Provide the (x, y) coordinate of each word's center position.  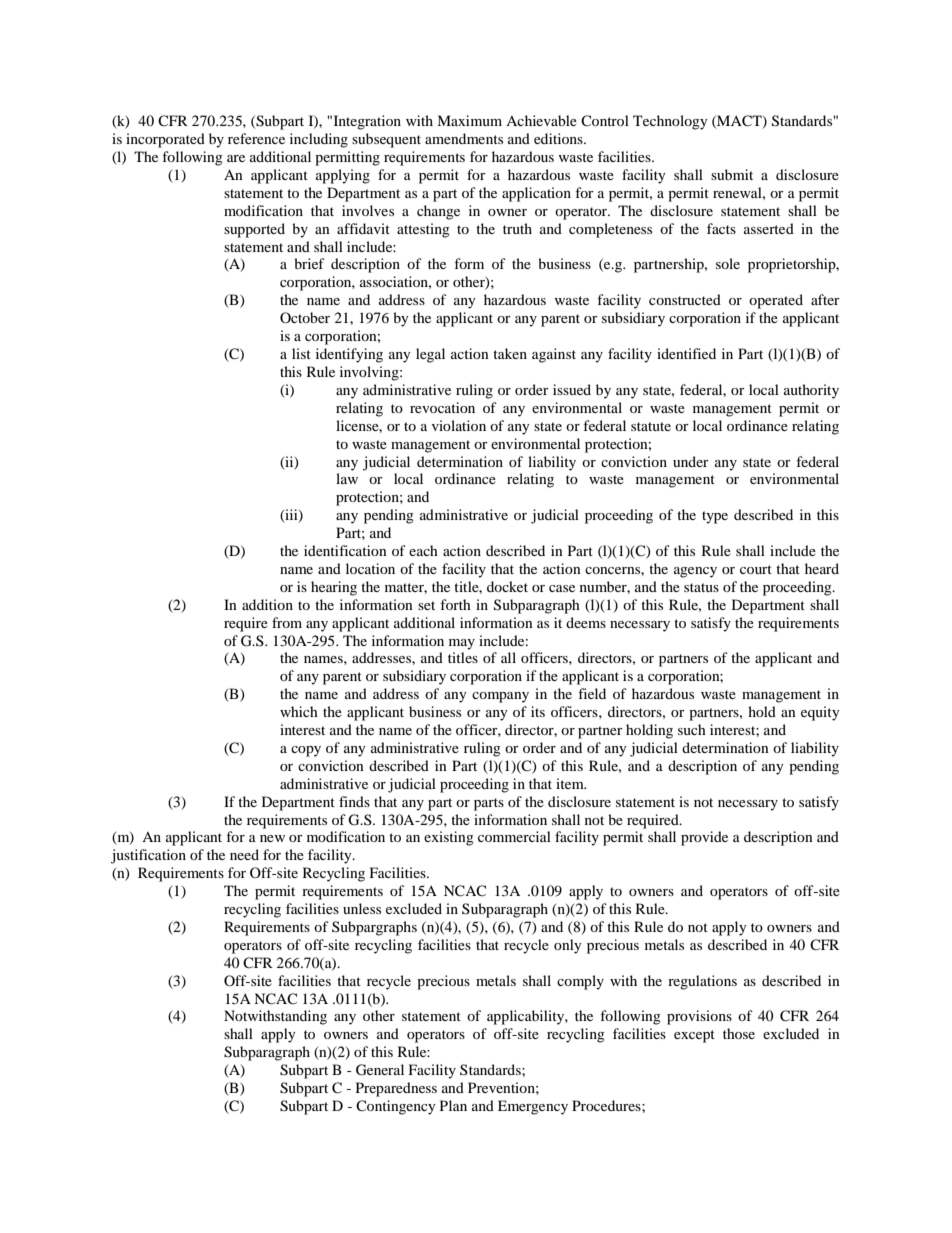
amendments (464, 138)
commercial (514, 836)
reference (256, 138)
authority (811, 391)
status (701, 587)
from (287, 622)
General (380, 1070)
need (244, 854)
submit (732, 174)
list (301, 353)
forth (455, 604)
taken (510, 353)
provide (704, 838)
